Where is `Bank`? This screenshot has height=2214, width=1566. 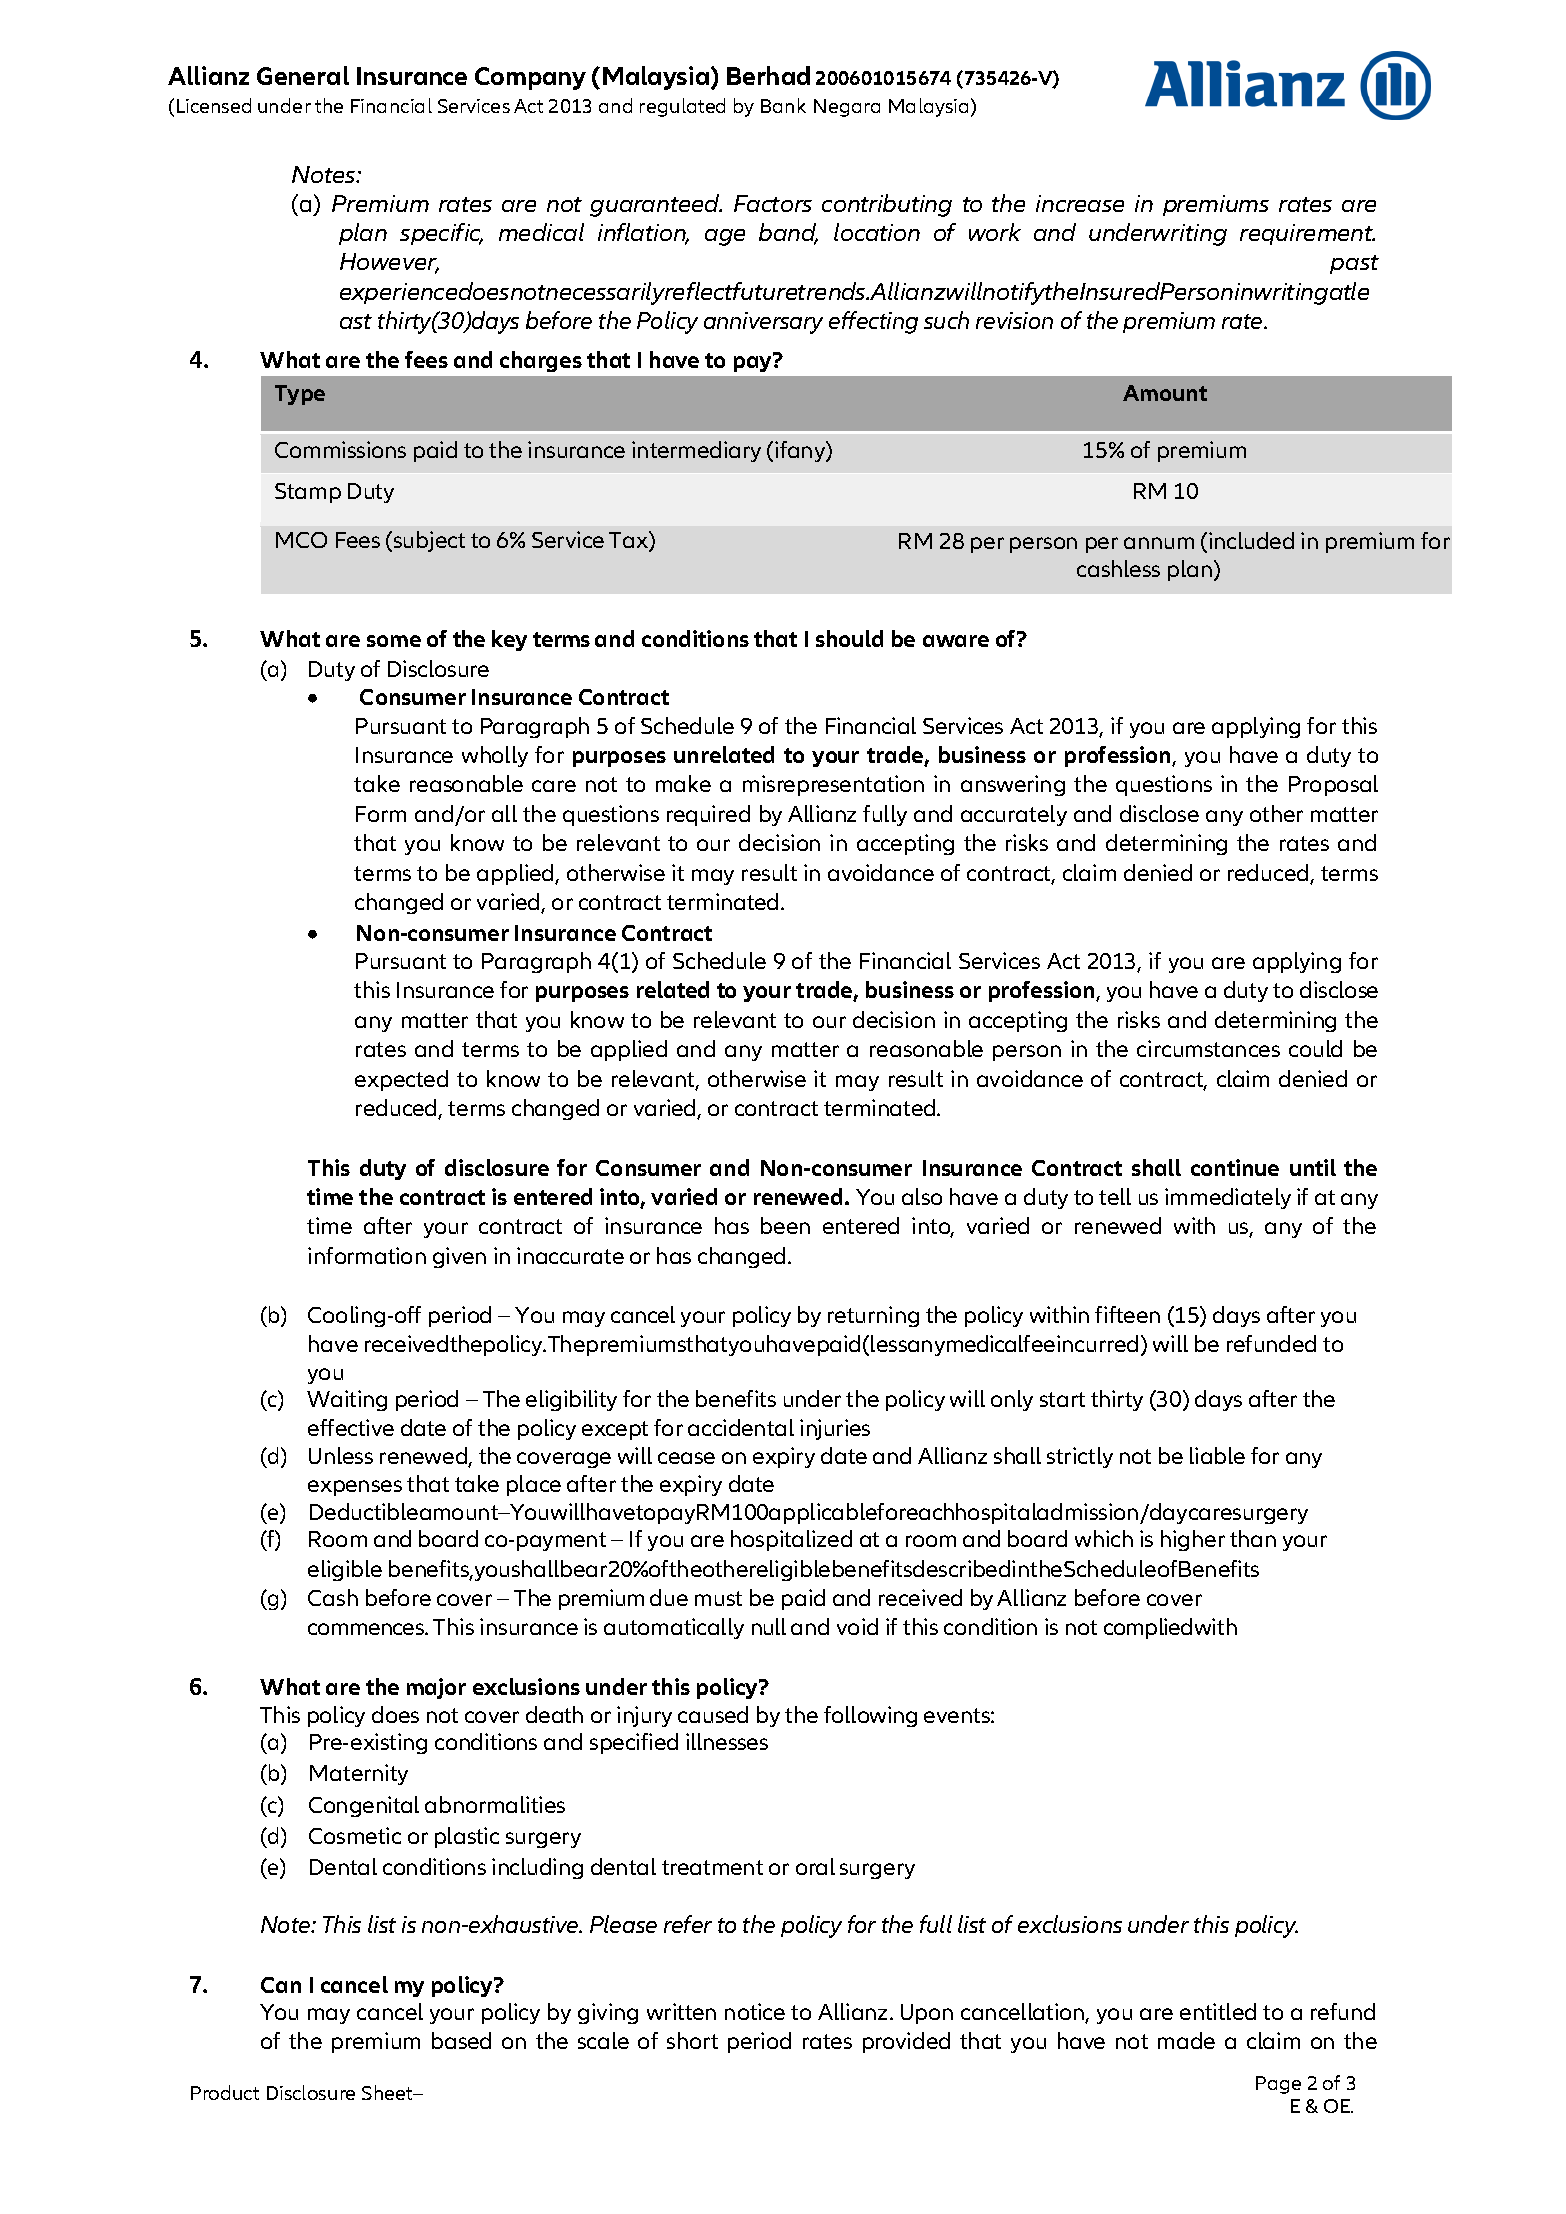
Bank is located at coordinates (783, 105).
